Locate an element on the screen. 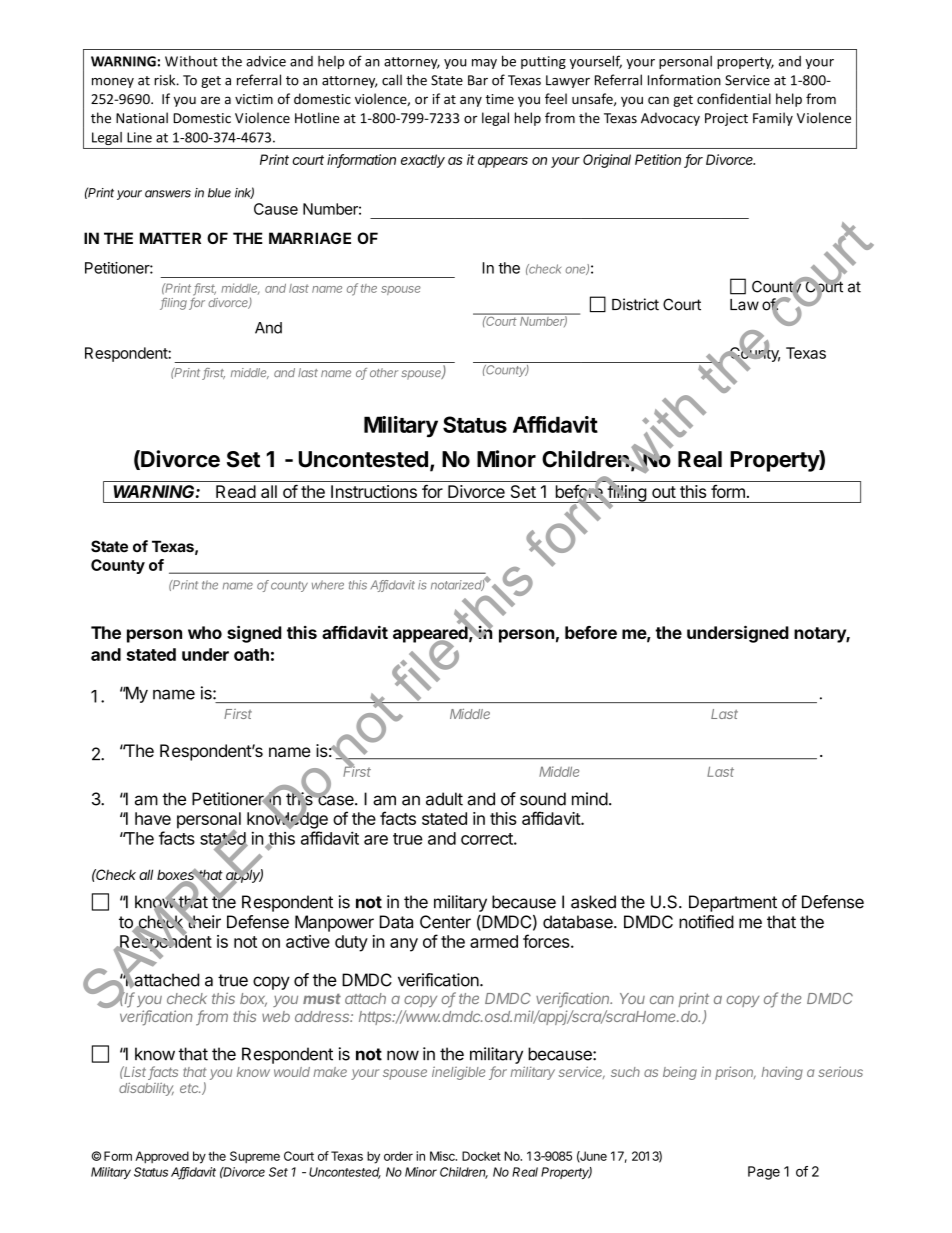  Docket is located at coordinates (481, 1156).
